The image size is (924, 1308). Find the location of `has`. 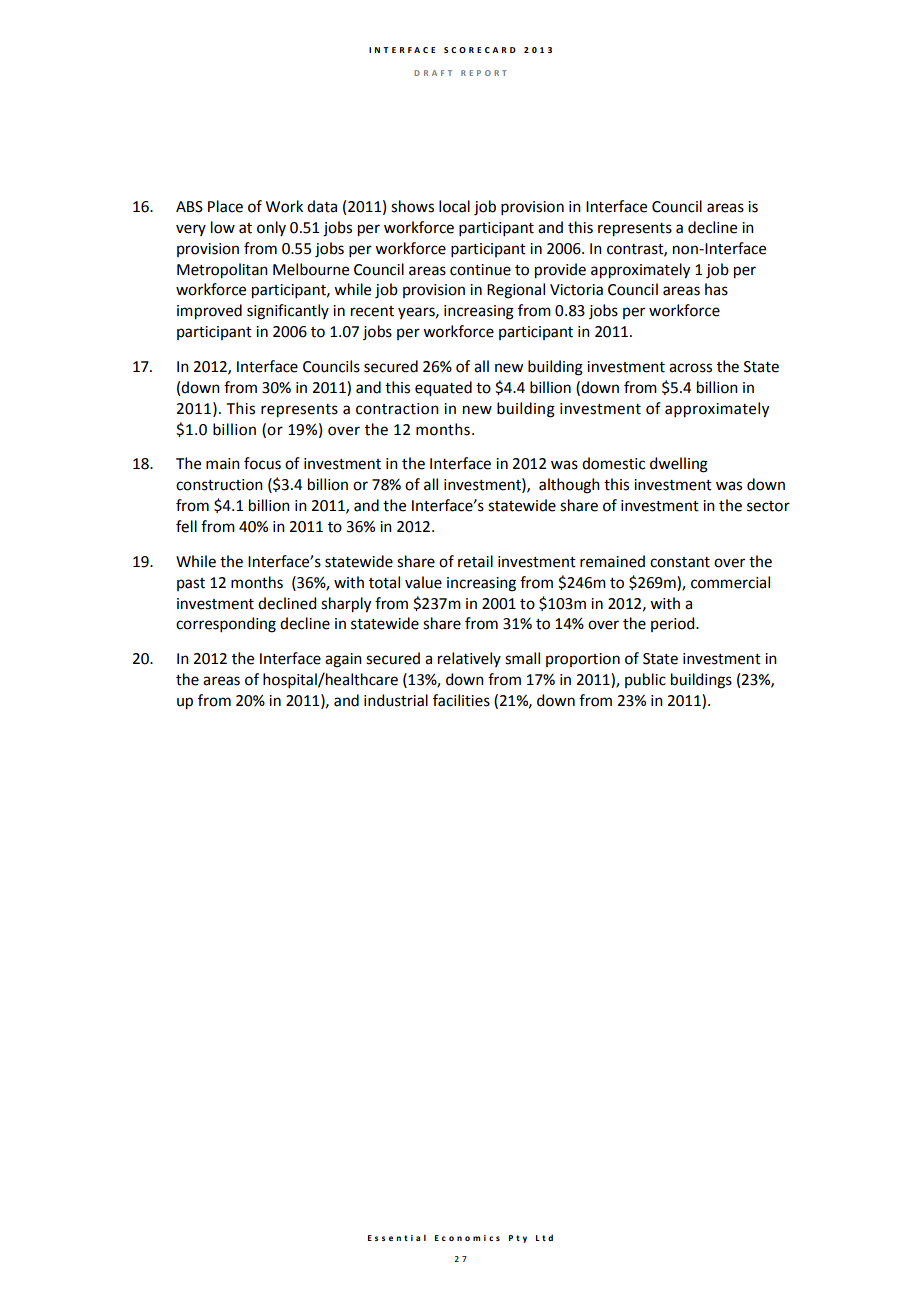

has is located at coordinates (716, 289).
